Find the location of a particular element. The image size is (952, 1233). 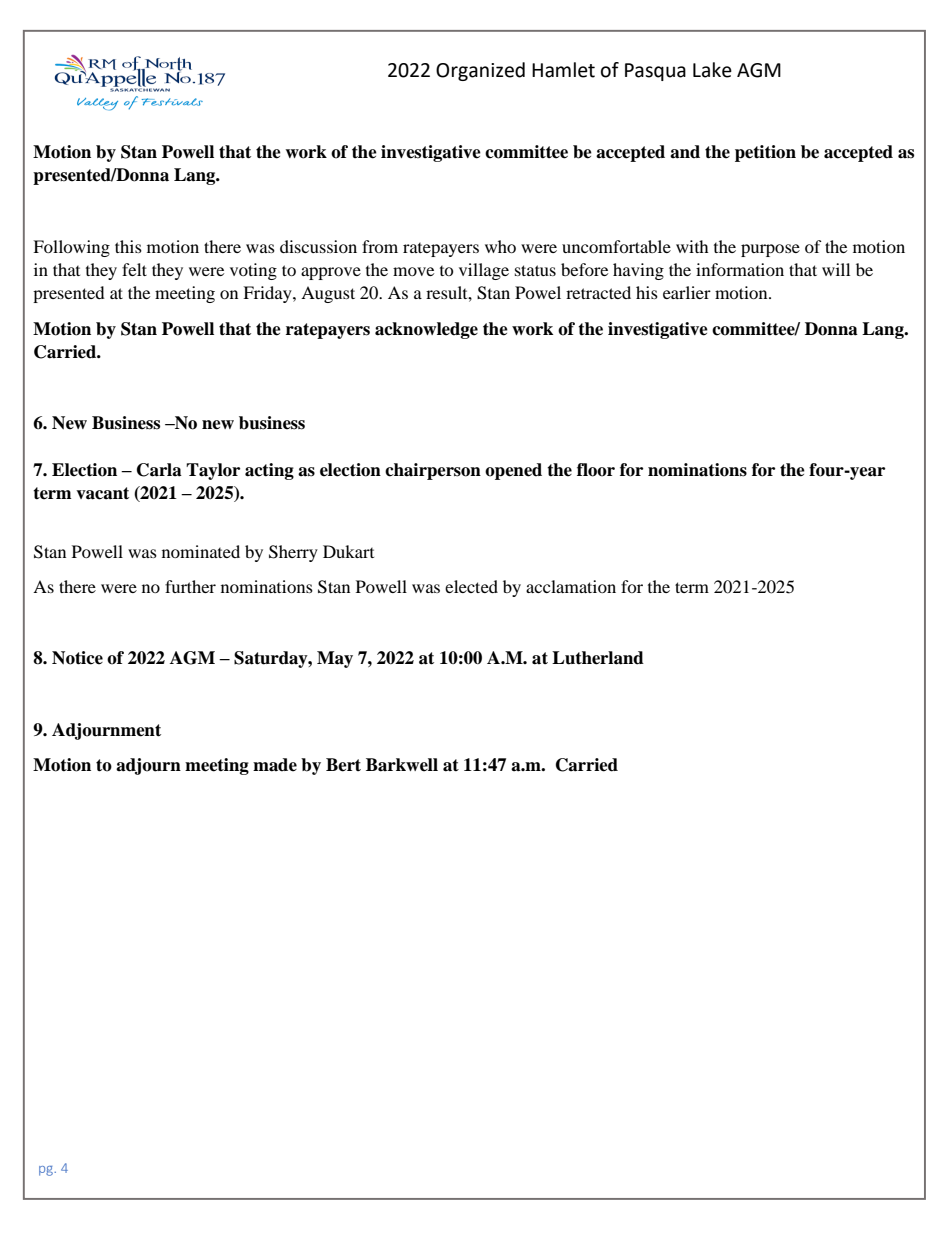

Organized is located at coordinates (480, 71).
